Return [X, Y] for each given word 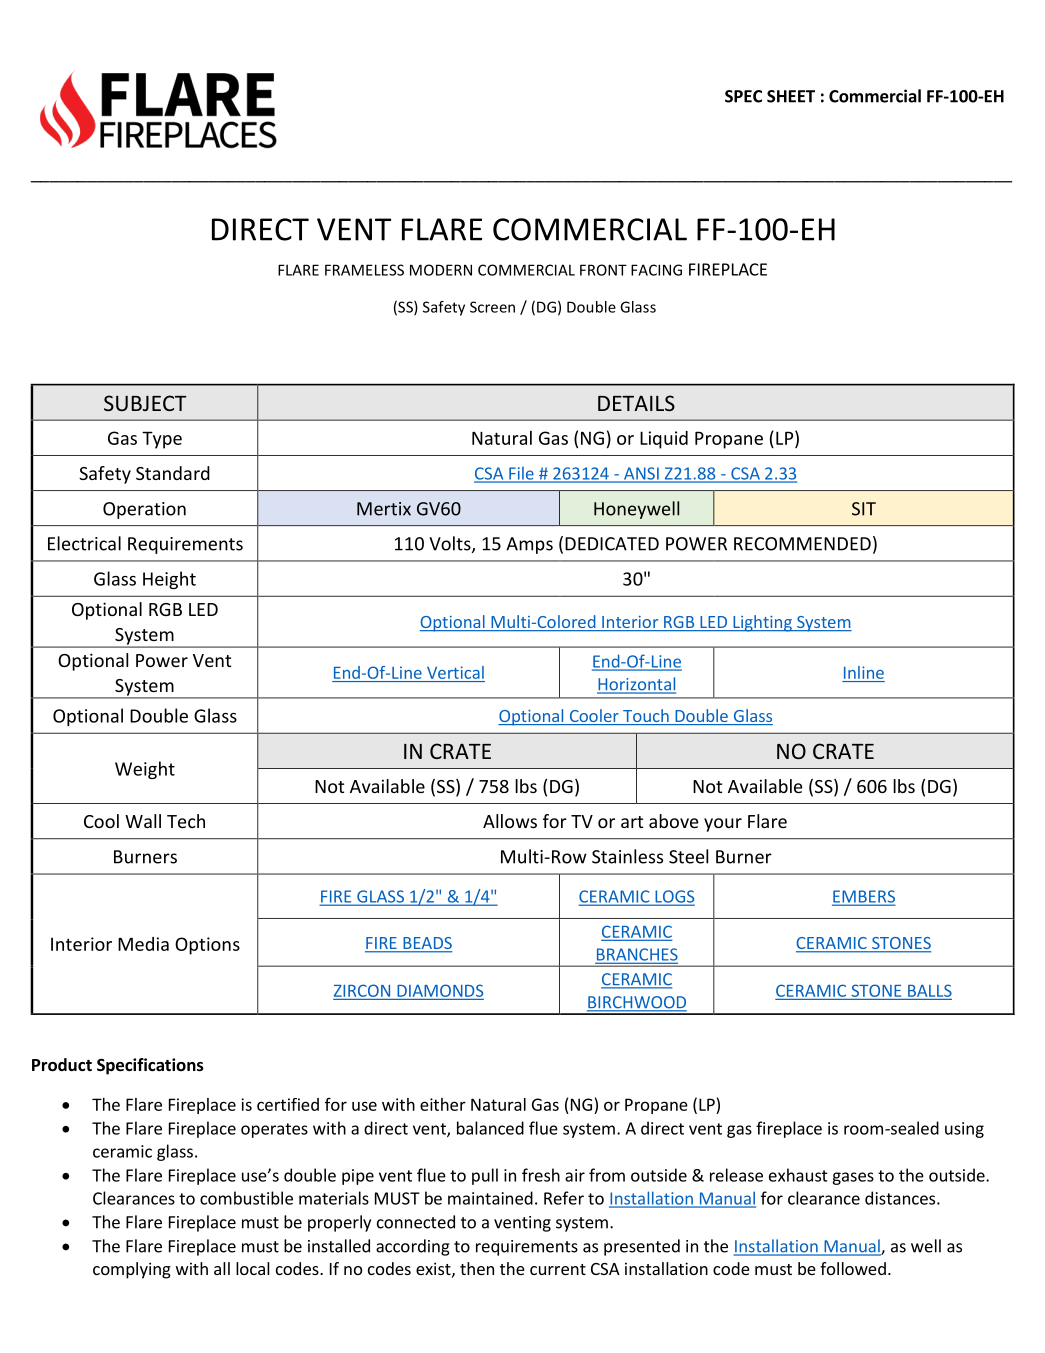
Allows [510, 821]
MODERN [441, 270]
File [521, 474]
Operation [144, 510]
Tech [186, 821]
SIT [864, 509]
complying [132, 1270]
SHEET [791, 96]
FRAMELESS [364, 270]
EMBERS [863, 897]
